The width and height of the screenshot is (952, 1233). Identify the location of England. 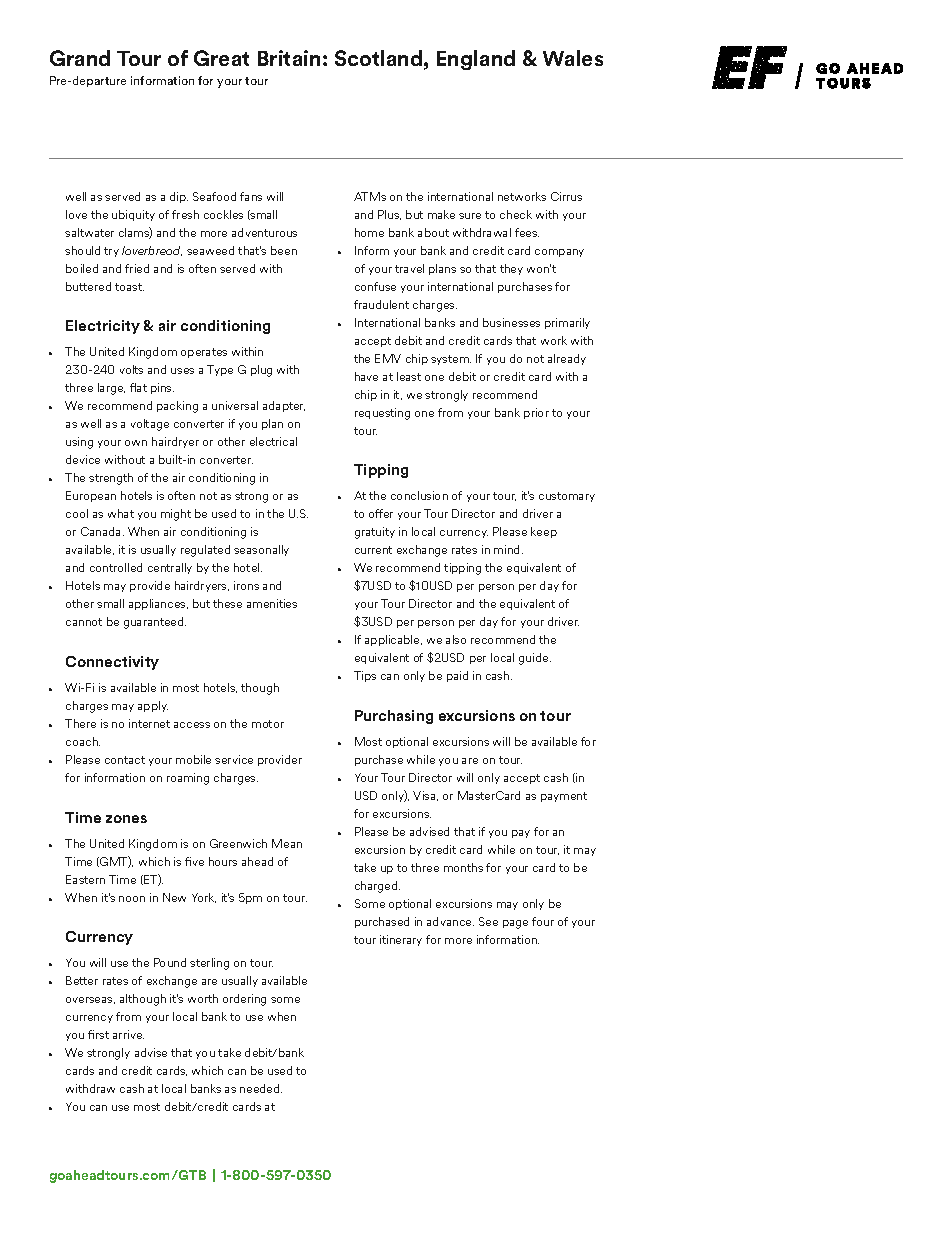
(476, 60).
